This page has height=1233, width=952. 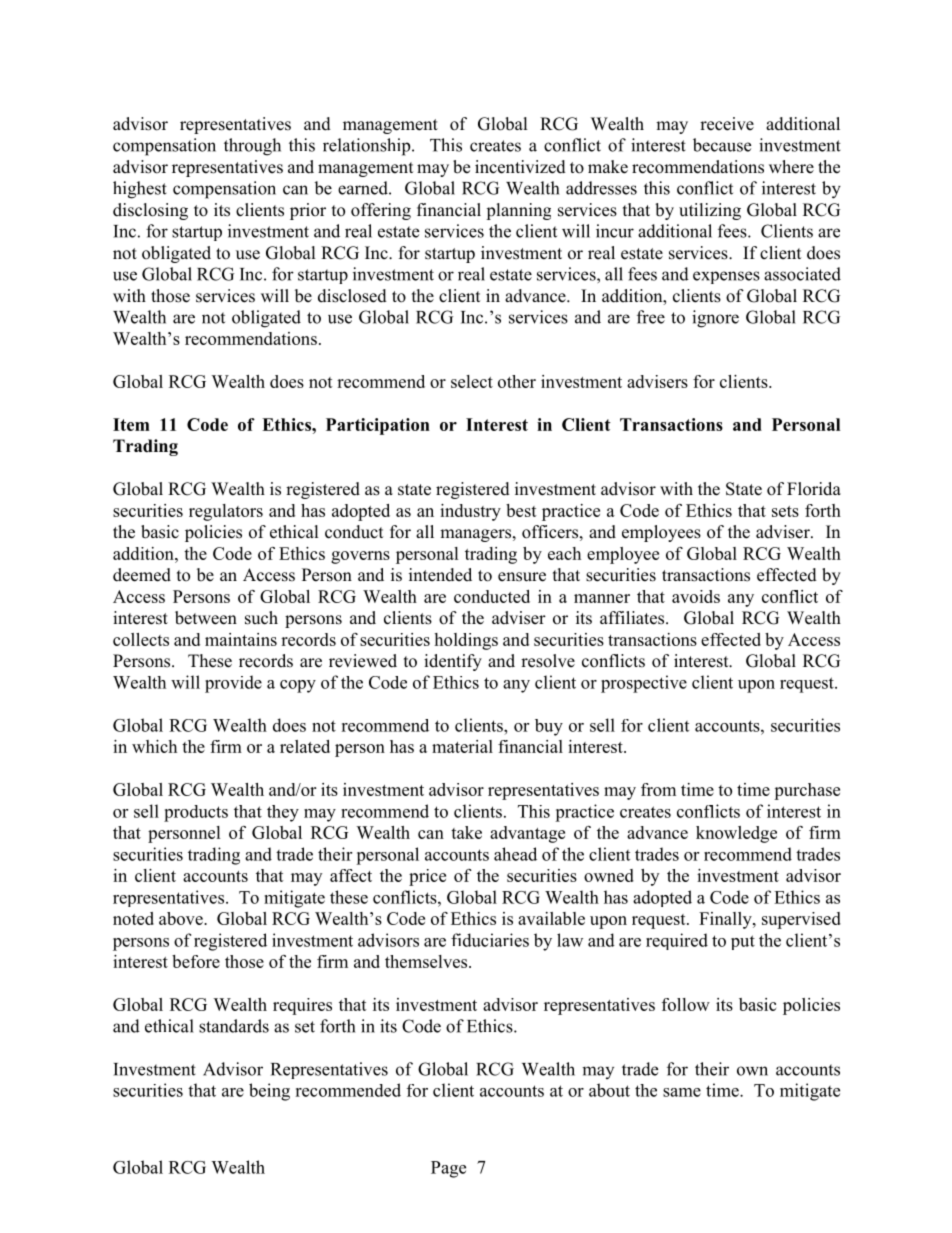 What do you see at coordinates (466, 832) in the page?
I see `take` at bounding box center [466, 832].
